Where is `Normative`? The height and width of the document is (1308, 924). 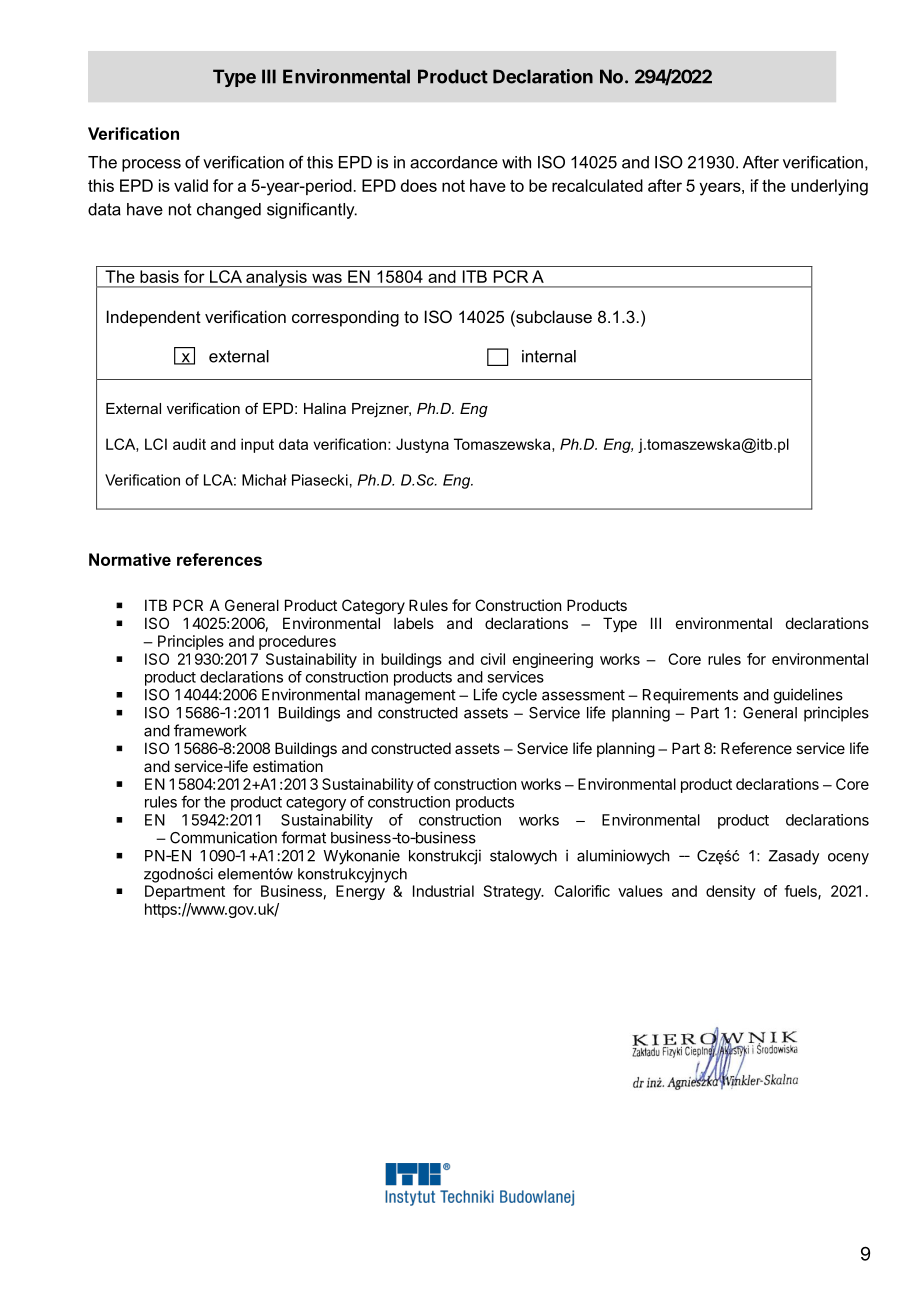
Normative is located at coordinates (130, 559).
